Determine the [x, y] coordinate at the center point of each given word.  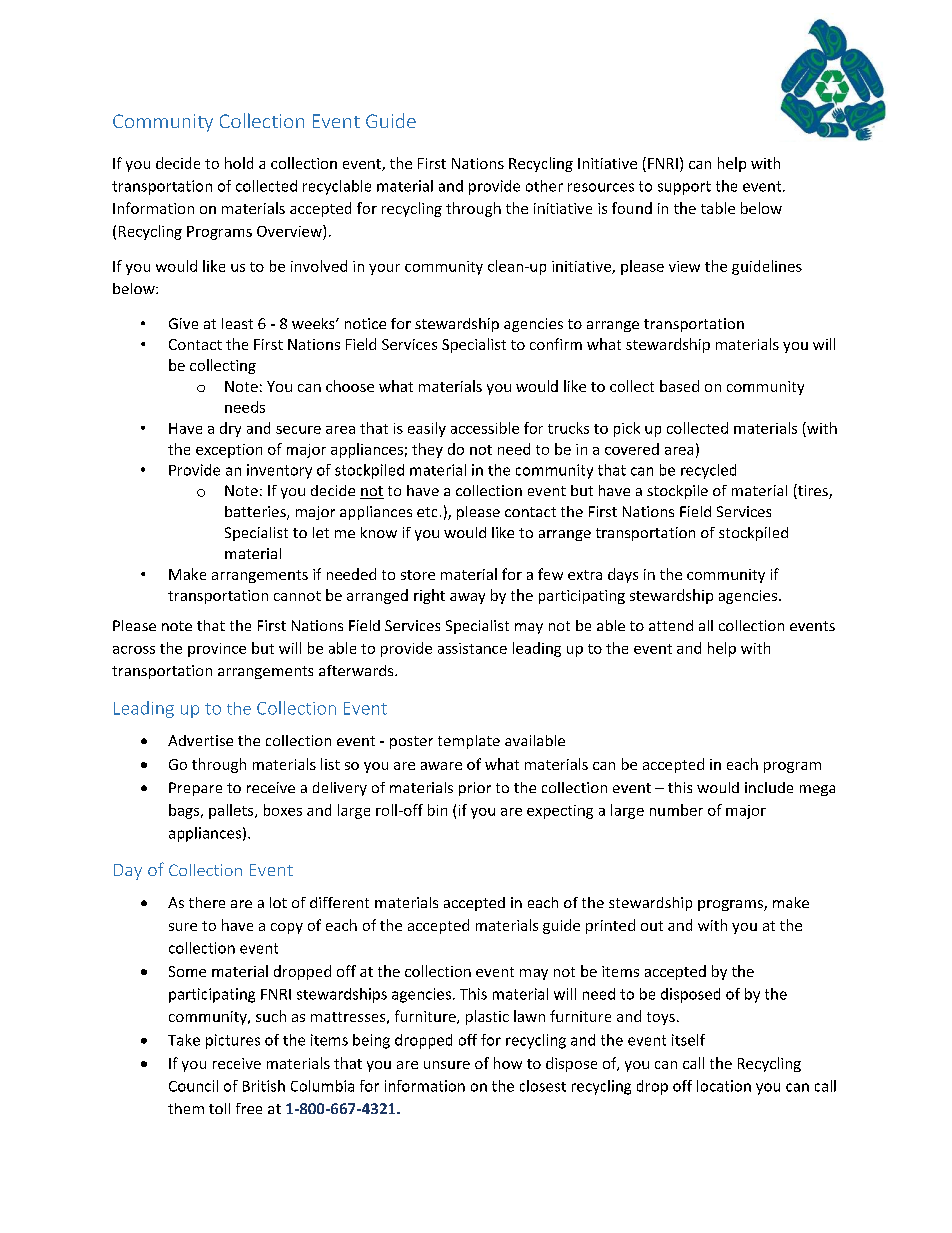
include [769, 787]
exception [229, 451]
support [684, 188]
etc [427, 512]
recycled [708, 471]
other [544, 186]
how [508, 1063]
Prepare [195, 789]
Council [193, 1086]
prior [475, 789]
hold [239, 163]
